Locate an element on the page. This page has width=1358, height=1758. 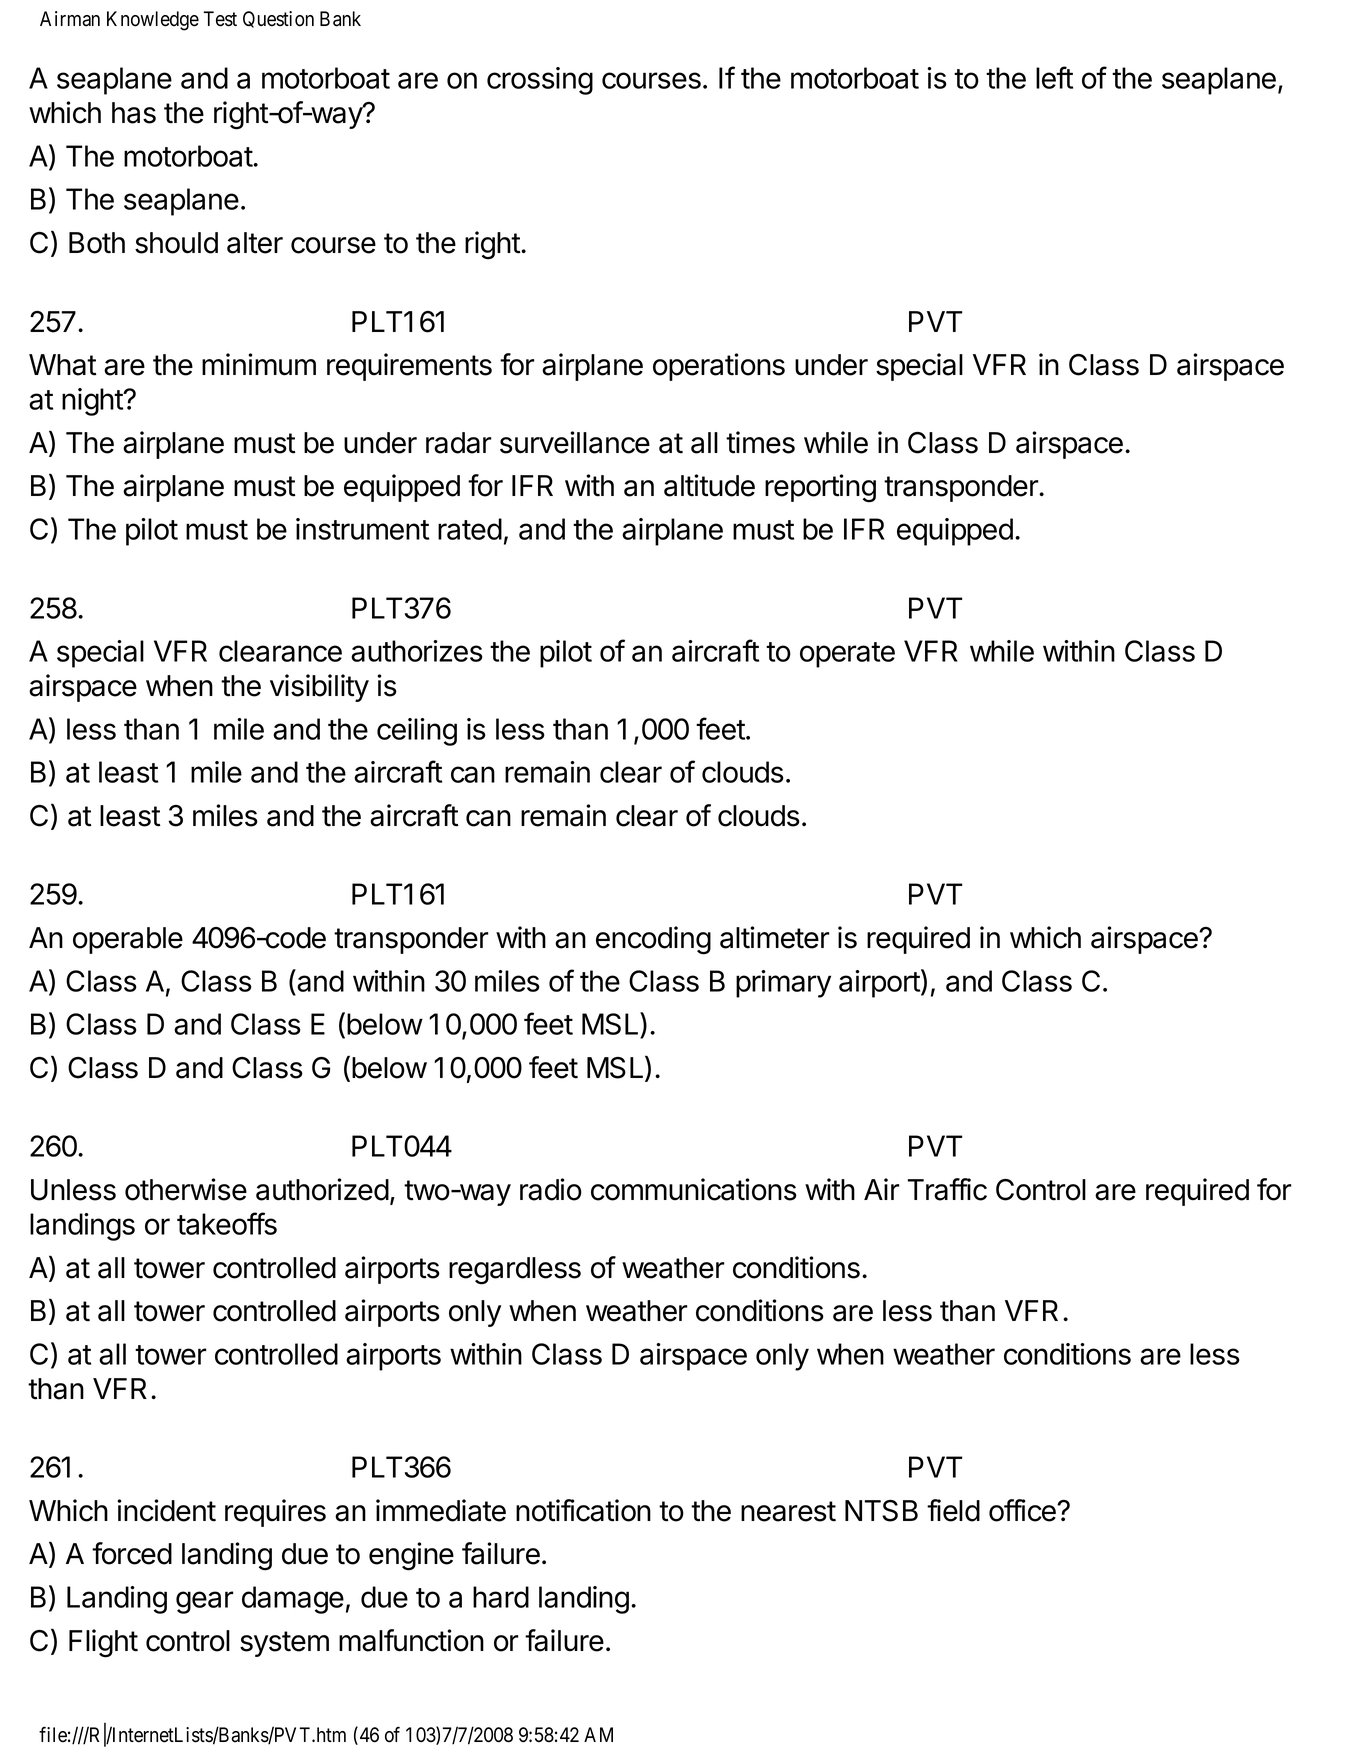
gear is located at coordinates (205, 1602).
